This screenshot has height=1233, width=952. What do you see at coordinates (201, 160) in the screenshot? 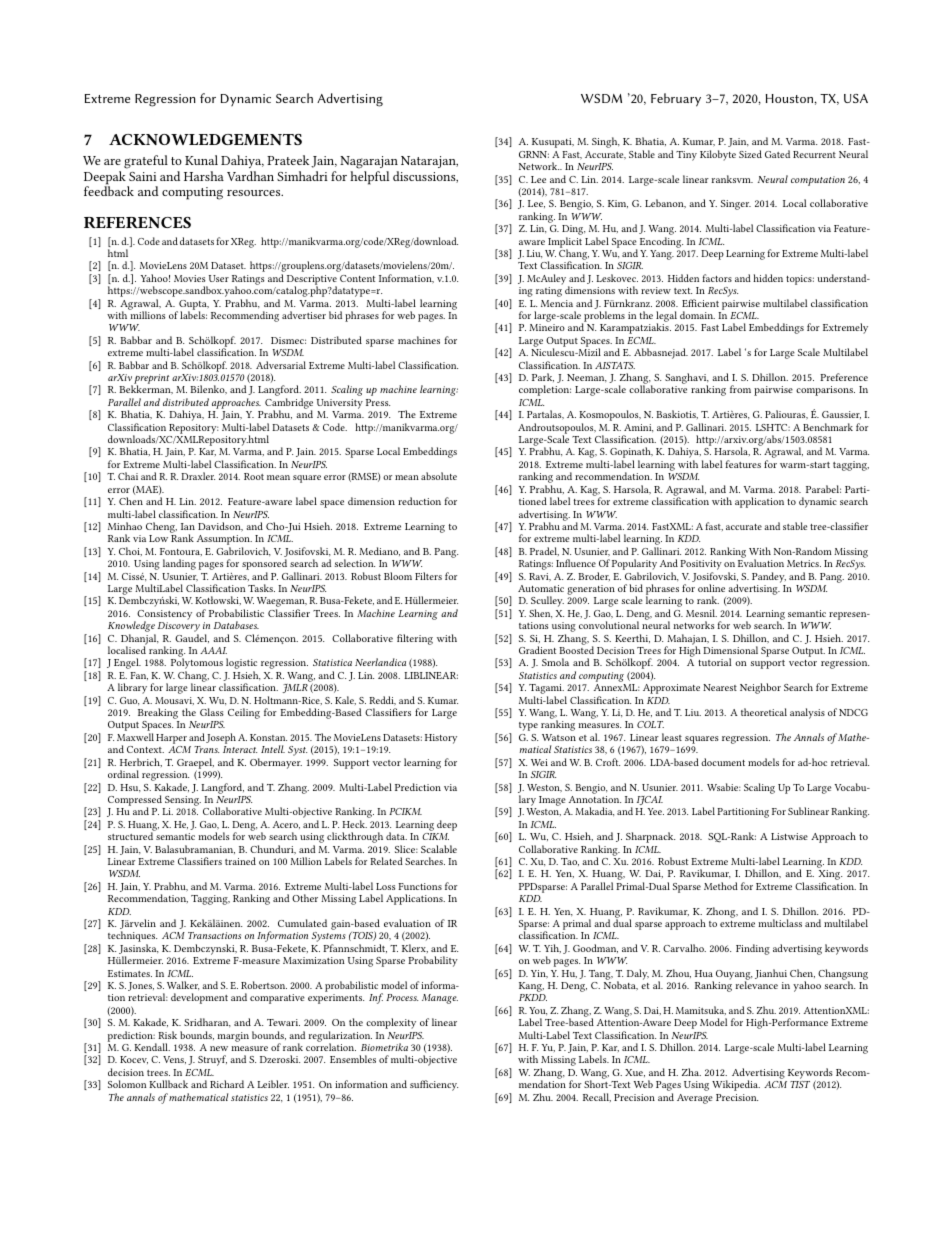
I see `Kunal` at bounding box center [201, 160].
